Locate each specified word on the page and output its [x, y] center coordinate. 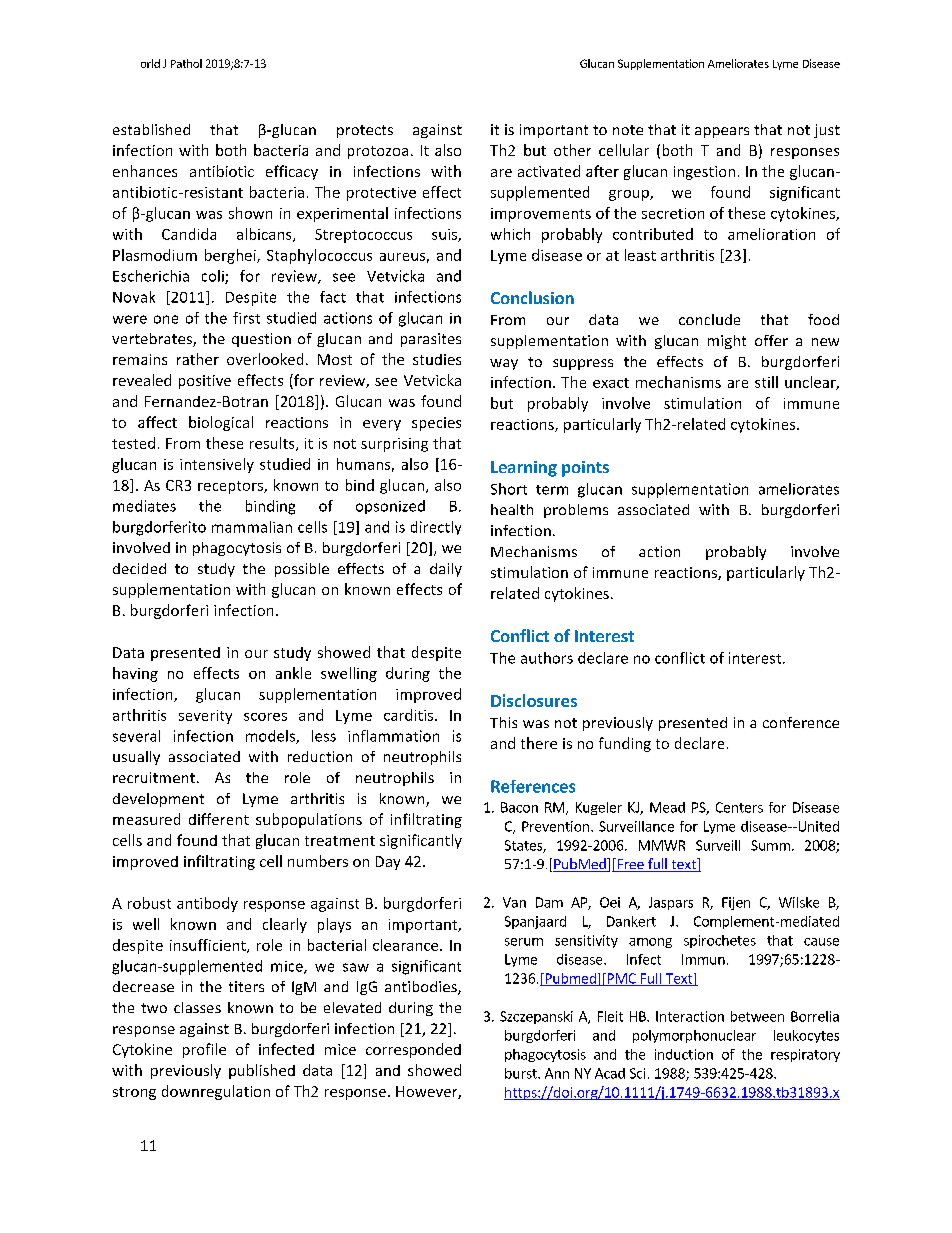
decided [139, 568]
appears [722, 132]
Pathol [186, 63]
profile [204, 1050]
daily [446, 570]
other [572, 150]
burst [522, 1073]
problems [576, 511]
